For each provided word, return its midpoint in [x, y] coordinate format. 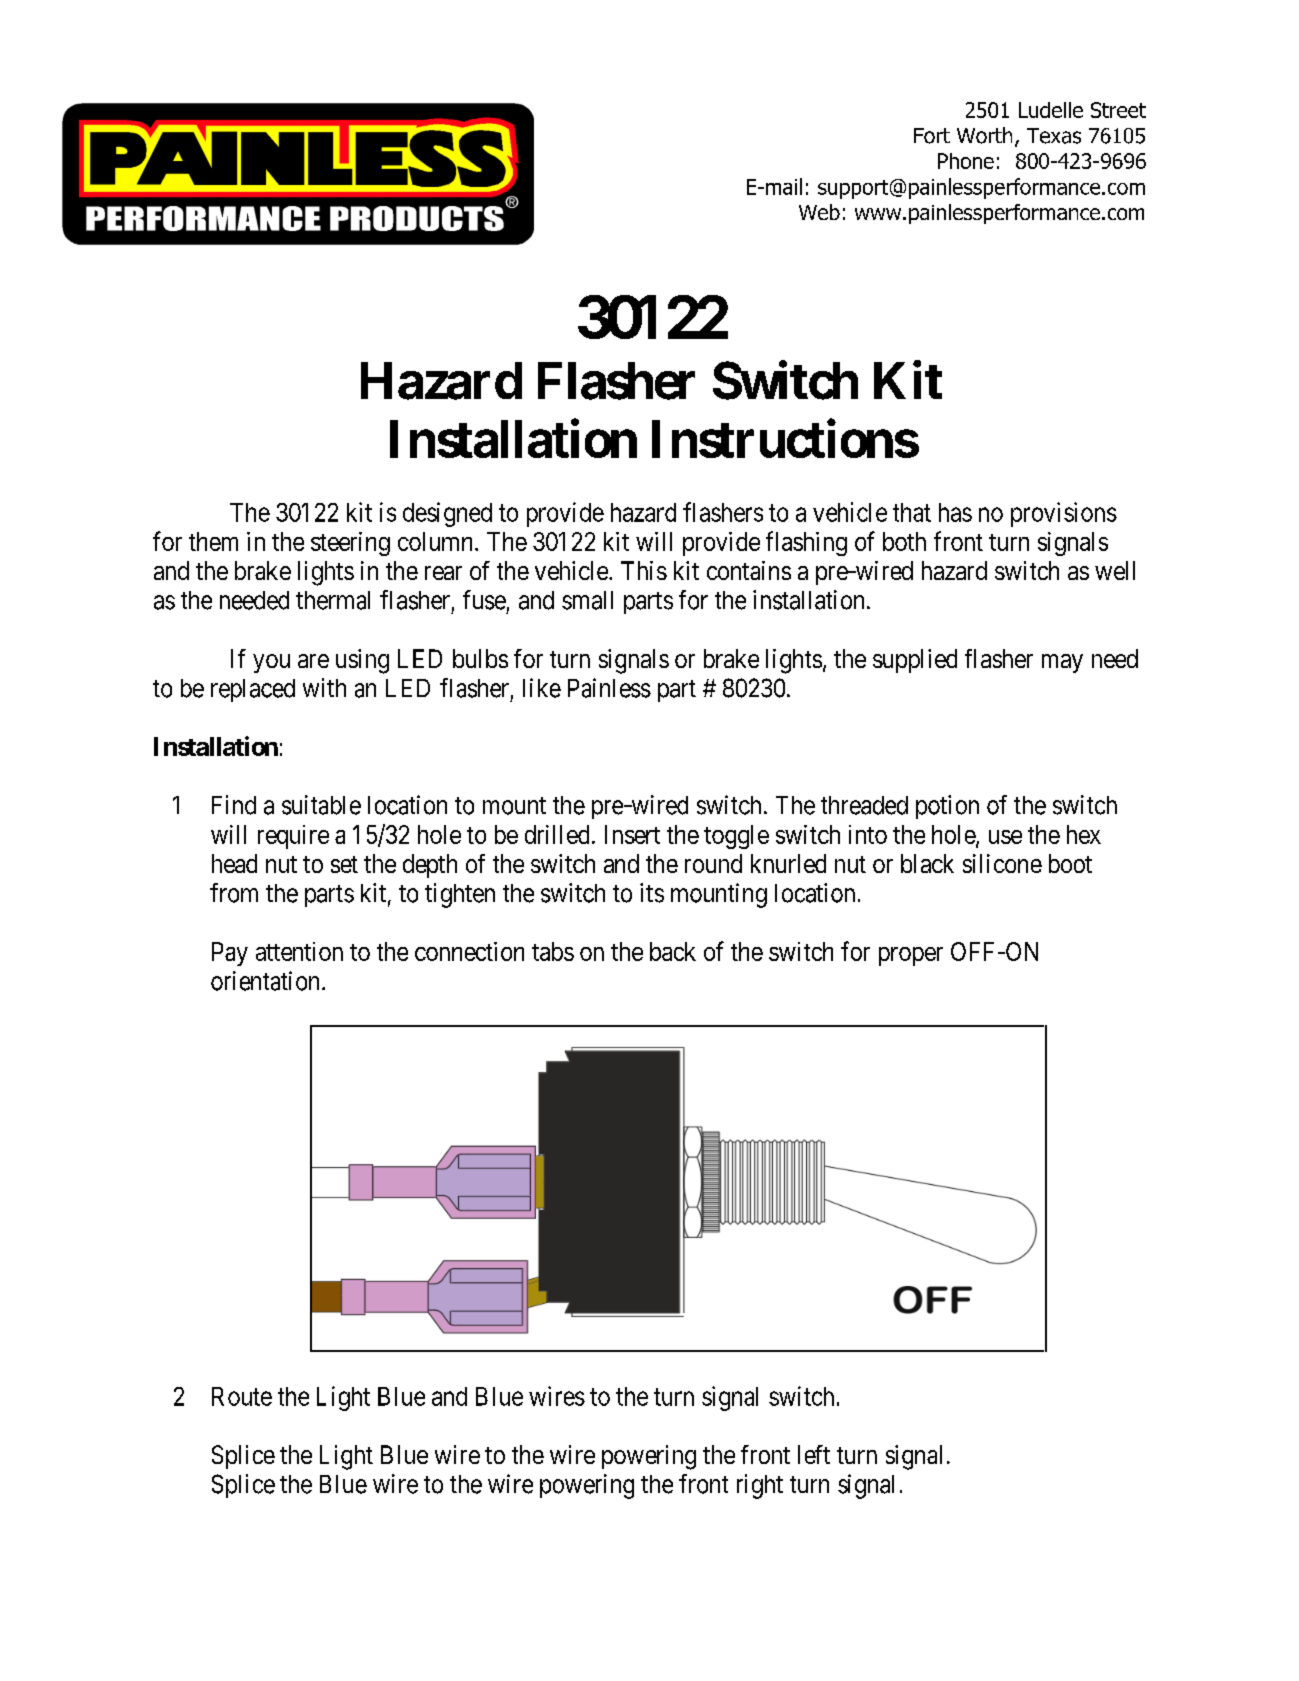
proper [911, 956]
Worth [984, 135]
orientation [267, 981]
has [955, 512]
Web [819, 212]
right [760, 1486]
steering [350, 544]
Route [242, 1396]
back [673, 951]
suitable [321, 805]
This [644, 570]
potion [947, 807]
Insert [632, 834]
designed [447, 514]
